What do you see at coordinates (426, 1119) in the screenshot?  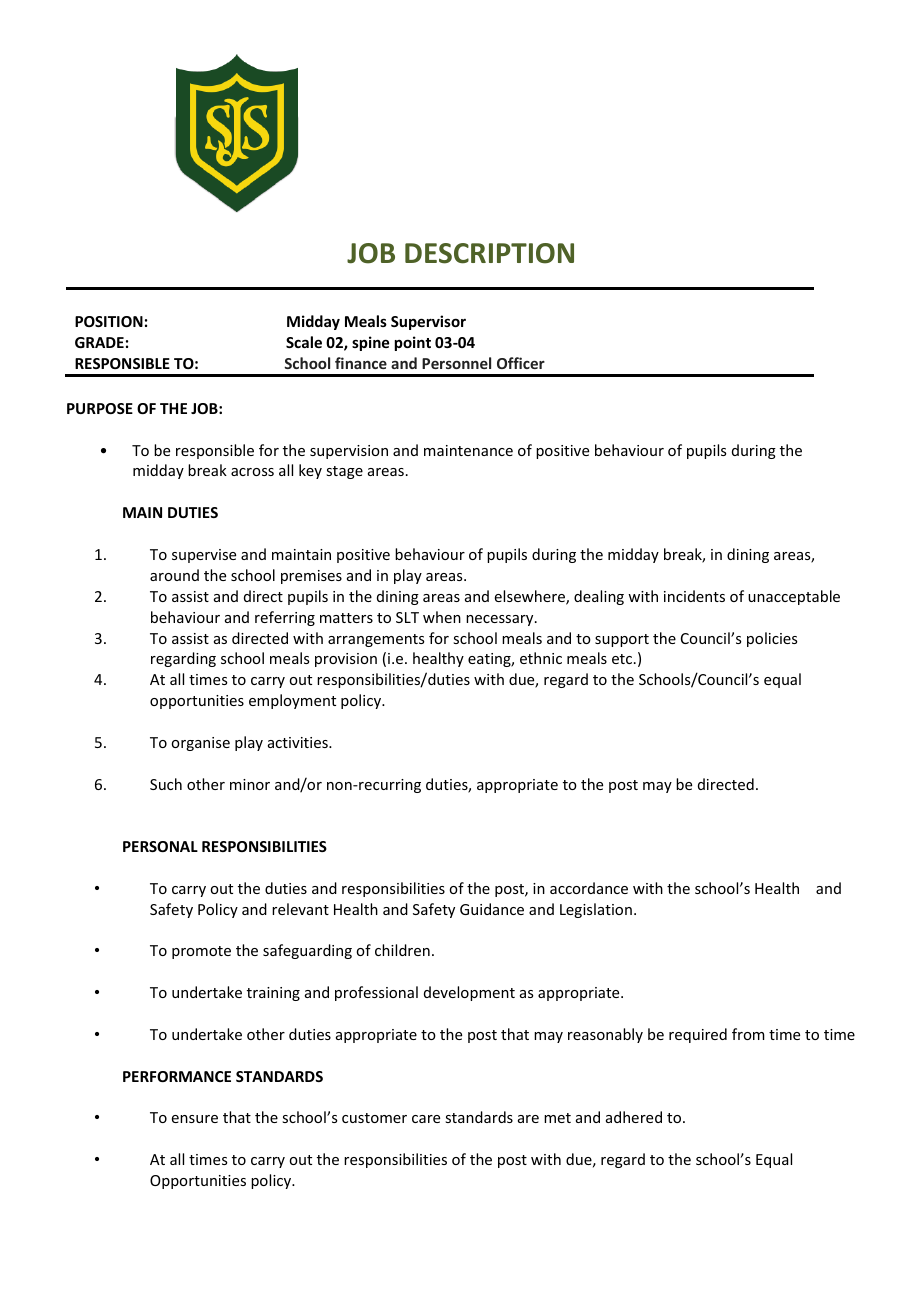 I see `care` at bounding box center [426, 1119].
